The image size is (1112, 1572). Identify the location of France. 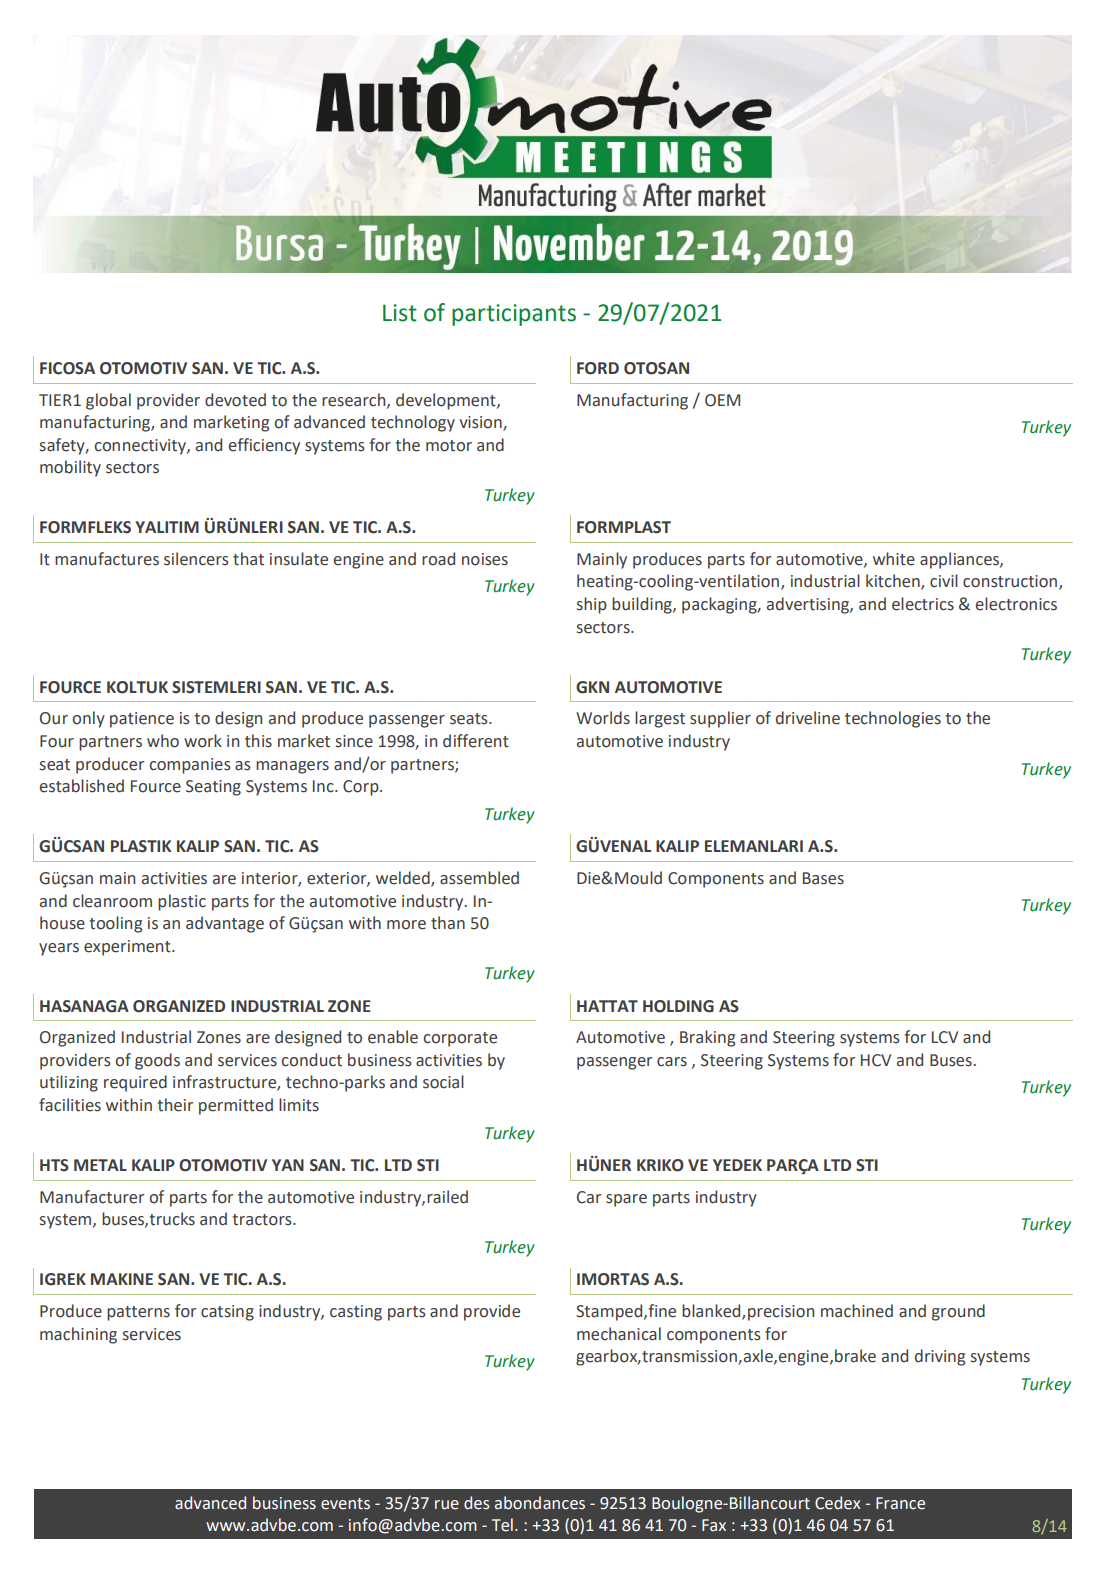
(900, 1503).
